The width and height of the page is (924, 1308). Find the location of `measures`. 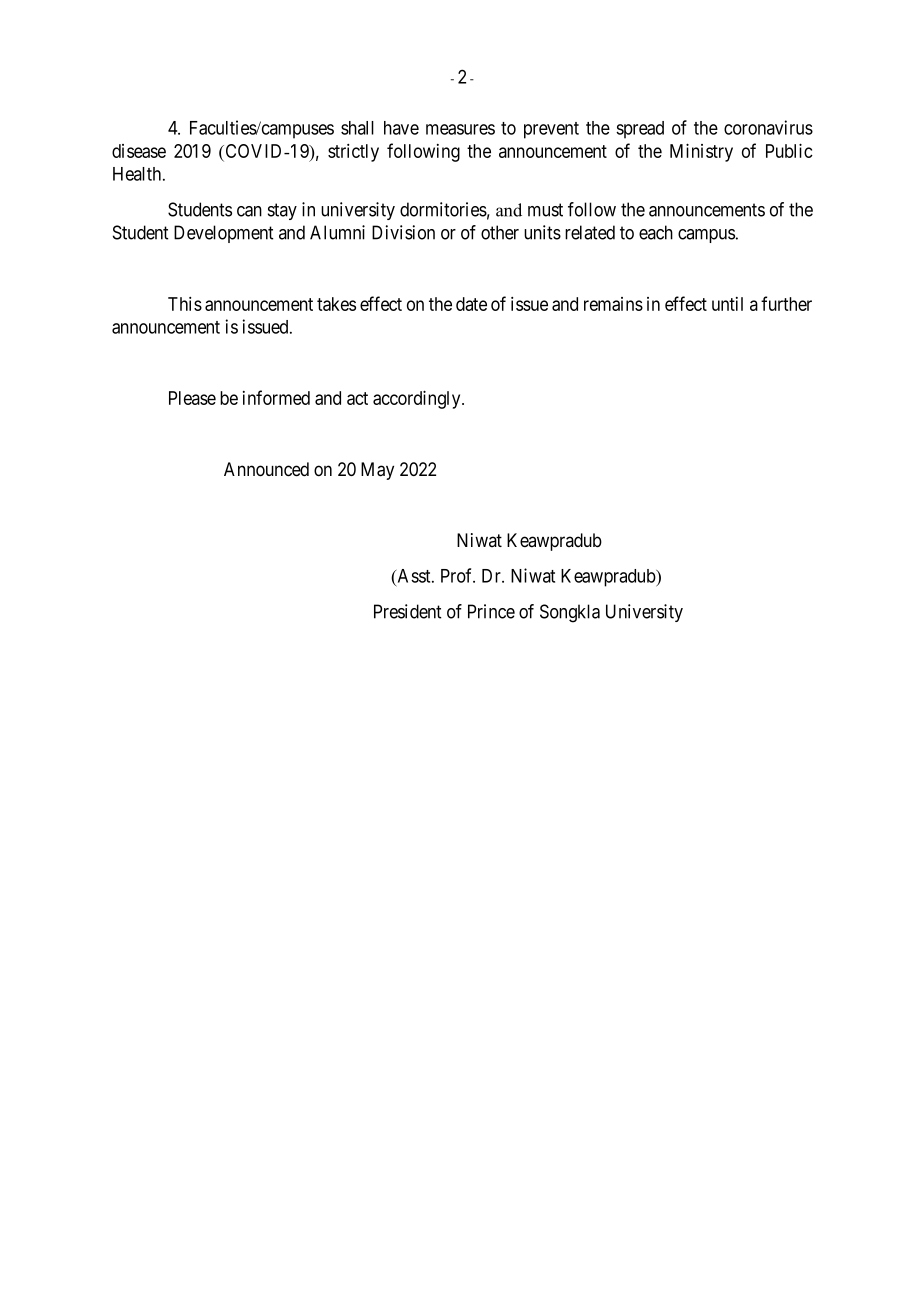

measures is located at coordinates (460, 129).
